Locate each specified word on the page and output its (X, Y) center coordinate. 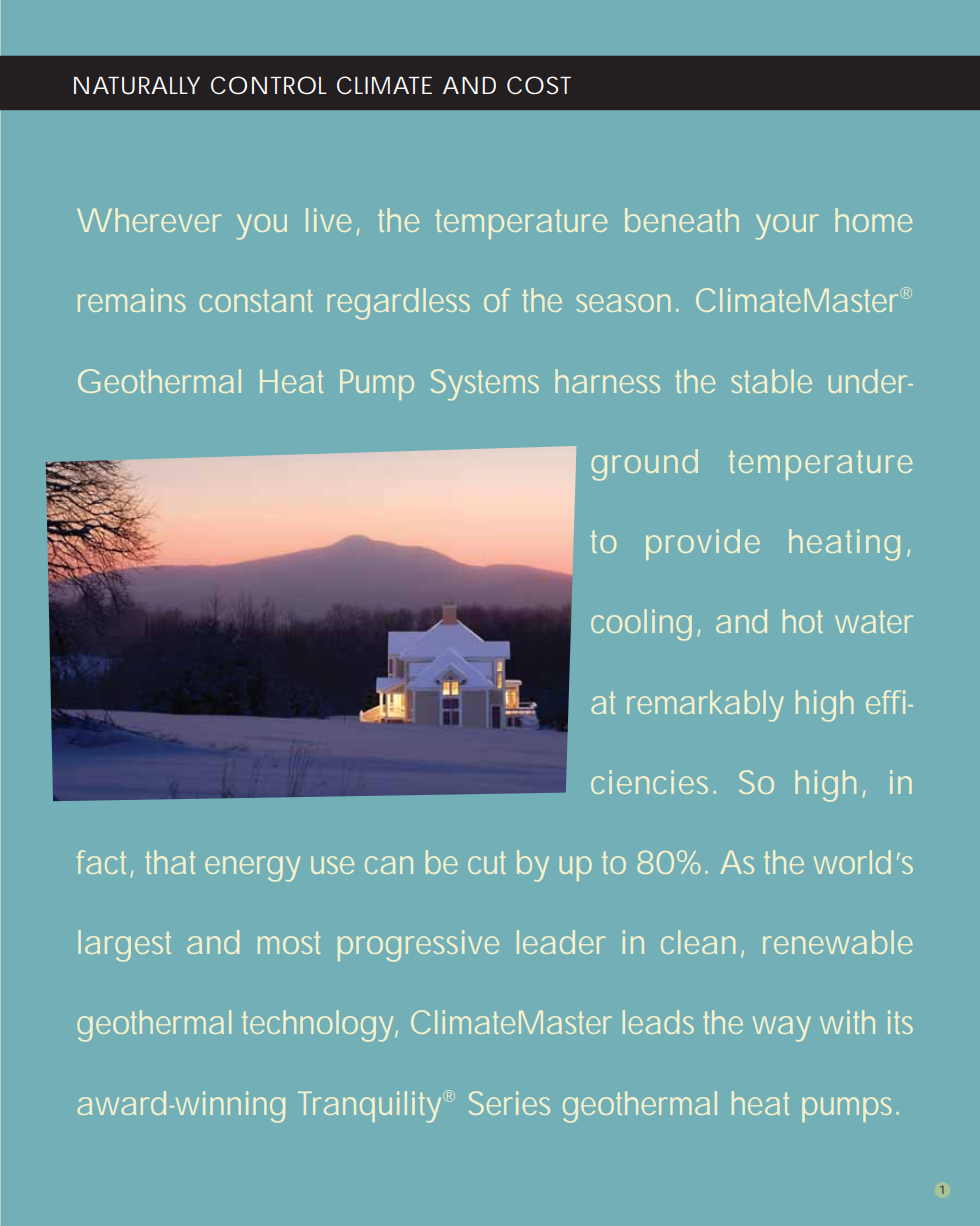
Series (509, 1103)
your (787, 227)
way (782, 1029)
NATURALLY (137, 86)
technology (319, 1026)
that (170, 862)
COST (539, 85)
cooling (641, 625)
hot (803, 621)
